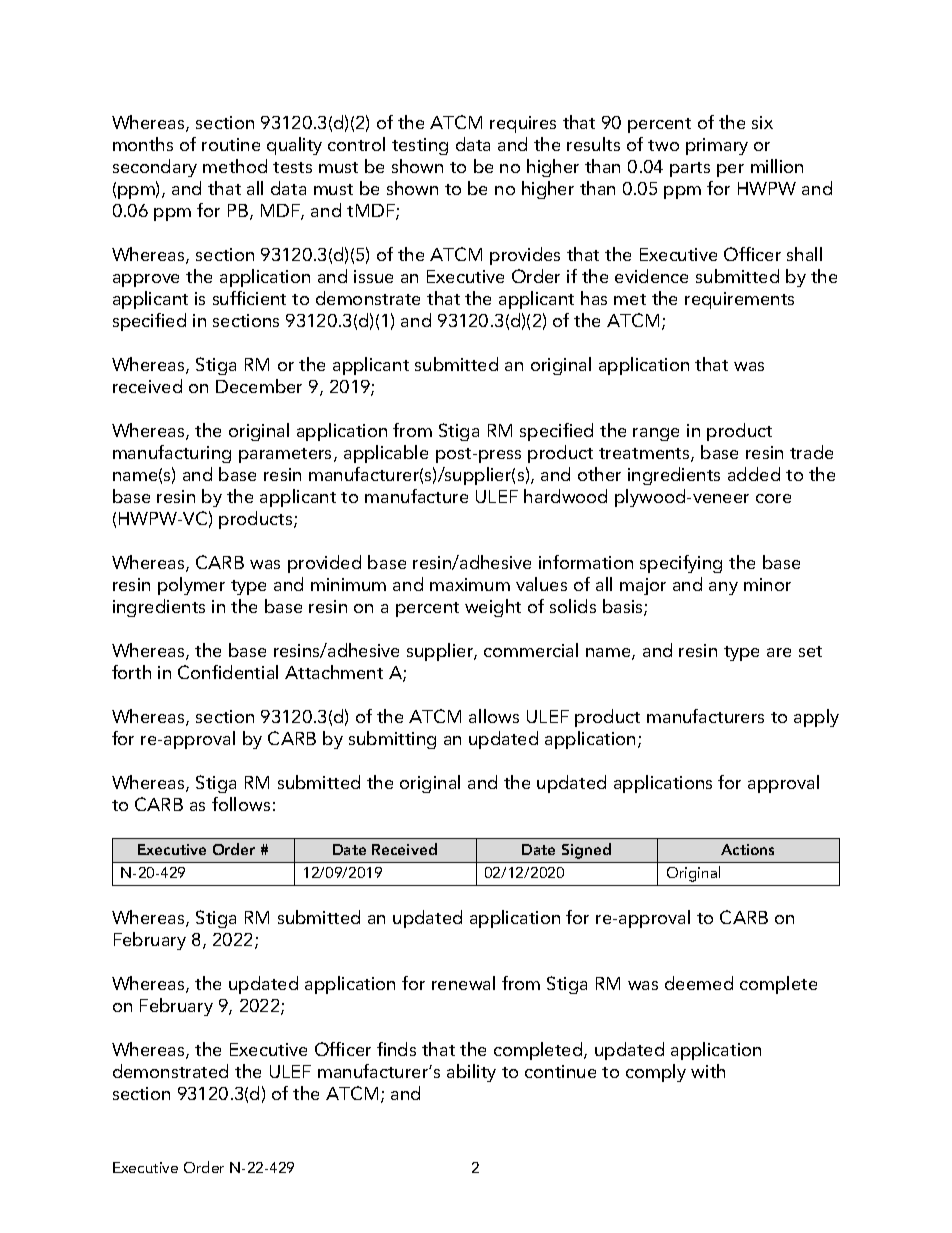 The width and height of the image is (952, 1233). Describe the element at coordinates (396, 1049) in the image. I see `finds` at that location.
